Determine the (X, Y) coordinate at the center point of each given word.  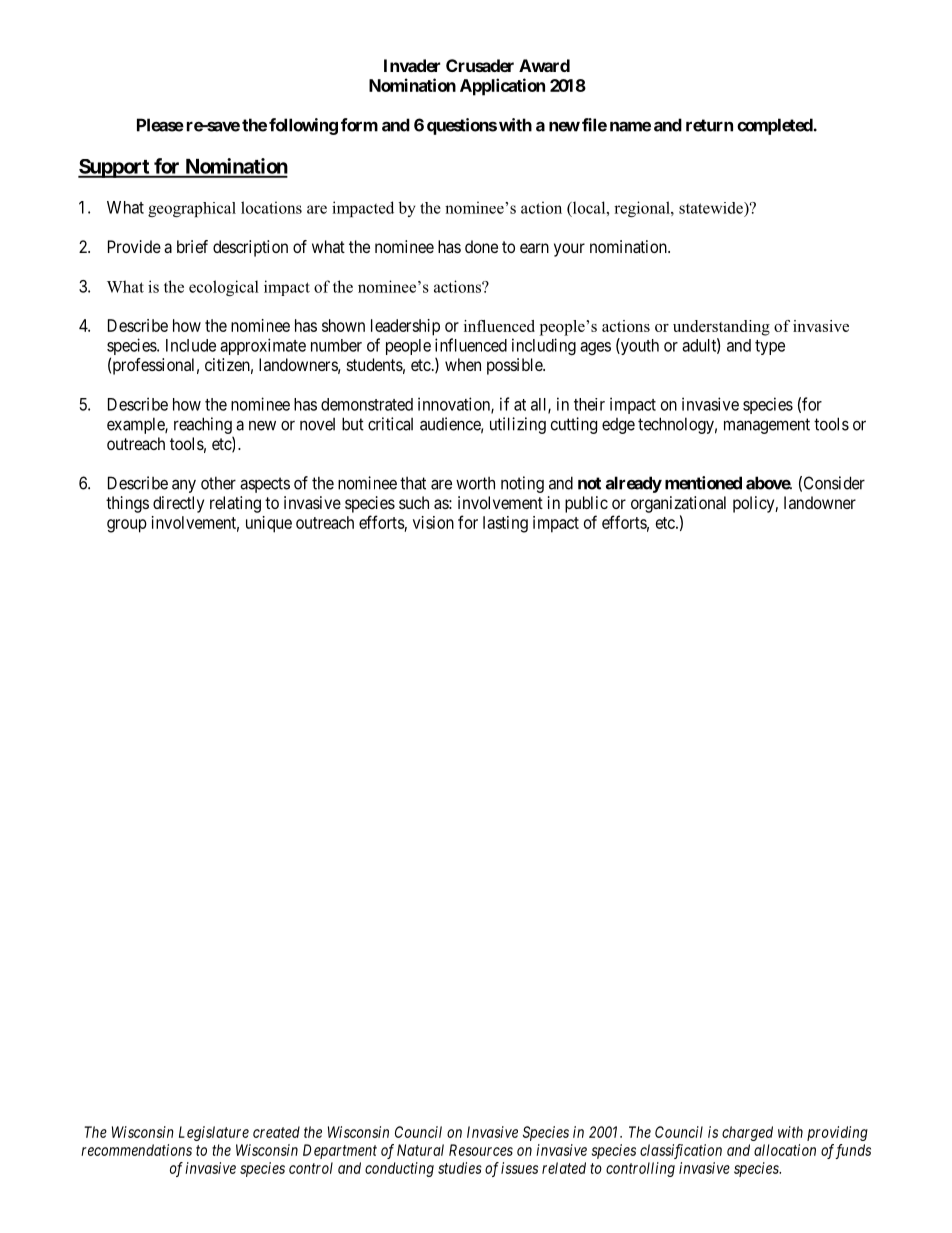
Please (160, 125)
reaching (203, 427)
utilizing (518, 425)
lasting (505, 524)
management (767, 426)
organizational (678, 504)
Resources (481, 1150)
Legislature (214, 1133)
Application (502, 87)
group (127, 526)
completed (775, 126)
